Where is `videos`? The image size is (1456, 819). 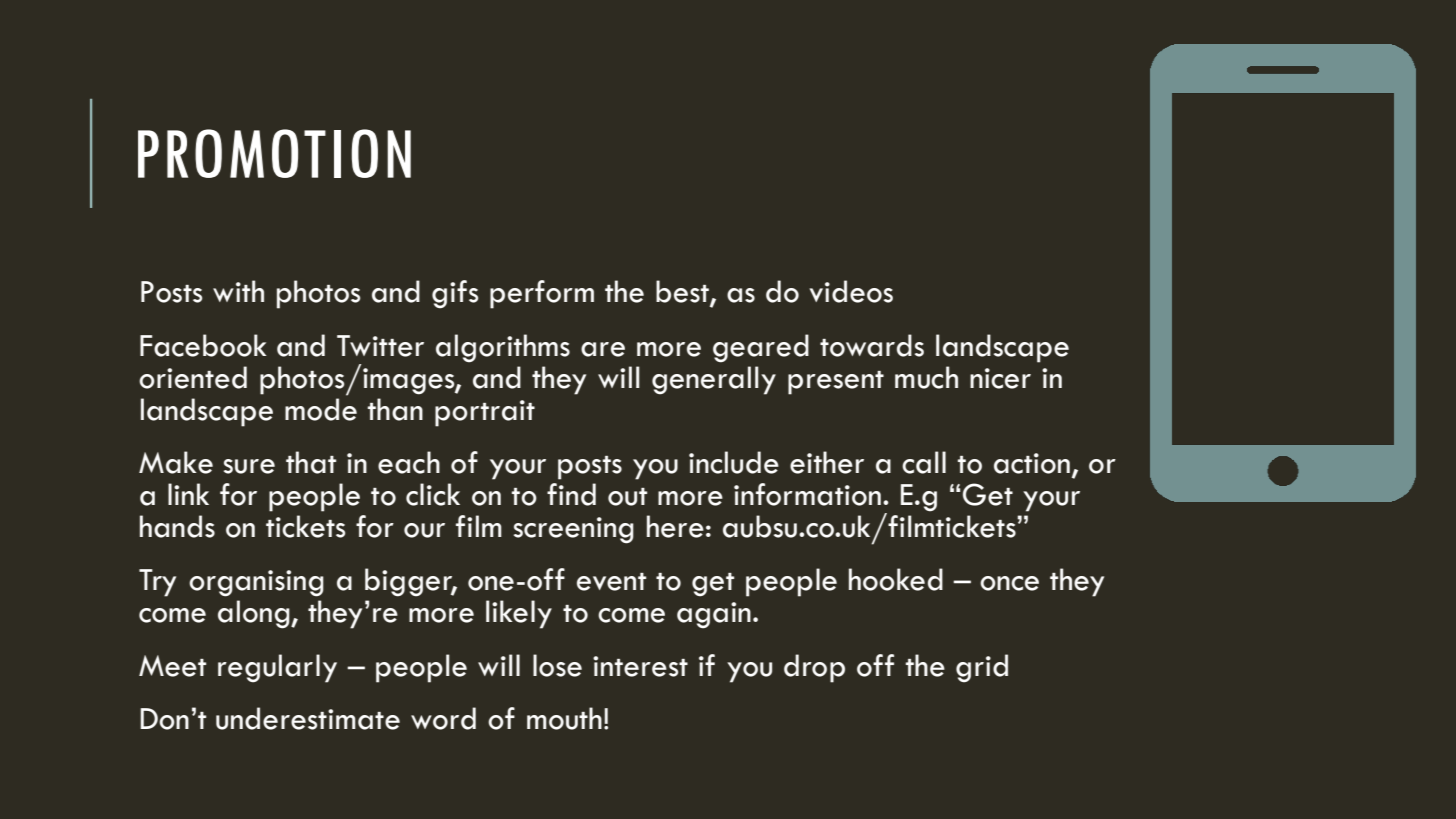 videos is located at coordinates (851, 291).
